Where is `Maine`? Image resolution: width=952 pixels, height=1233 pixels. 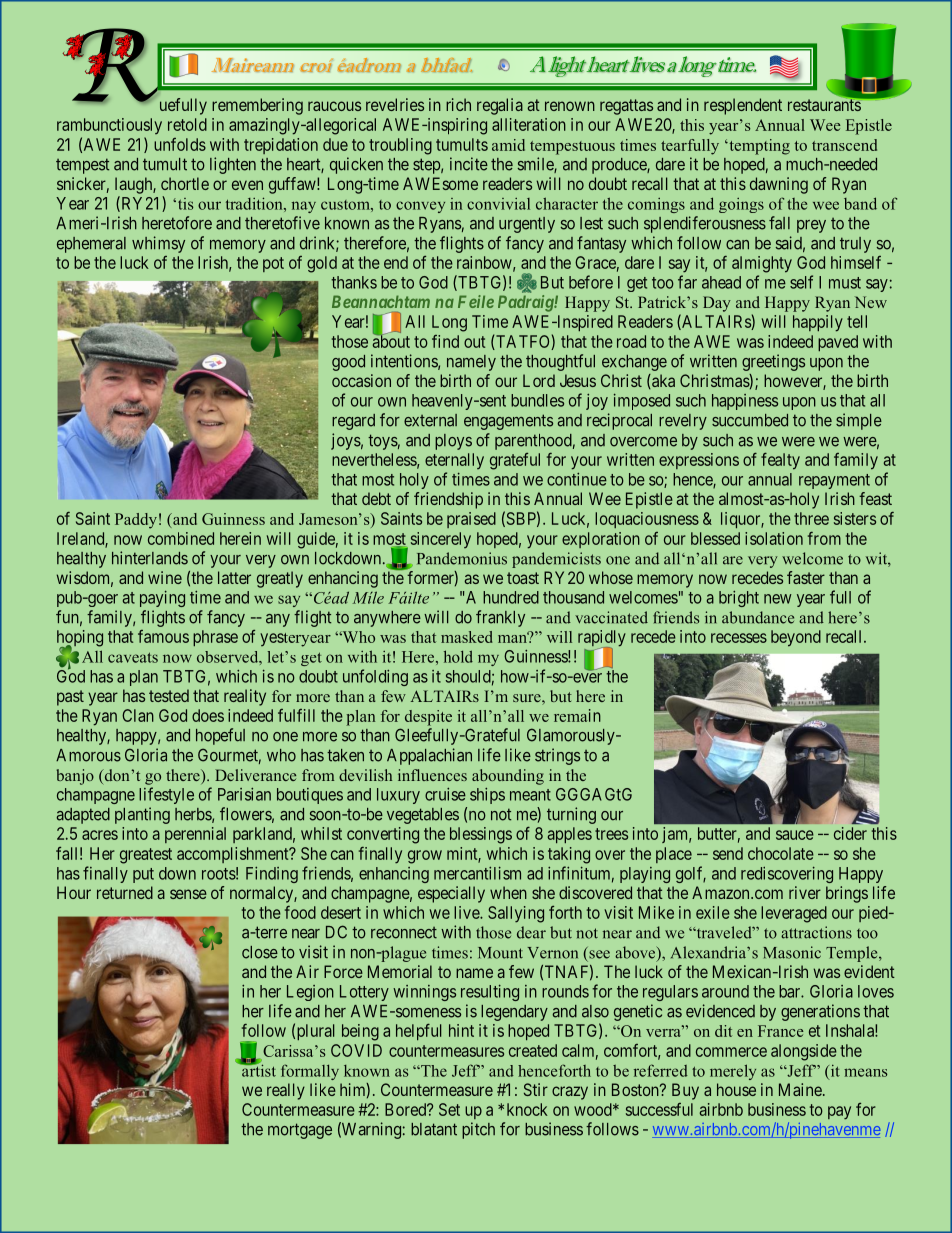
Maine is located at coordinates (800, 1089).
